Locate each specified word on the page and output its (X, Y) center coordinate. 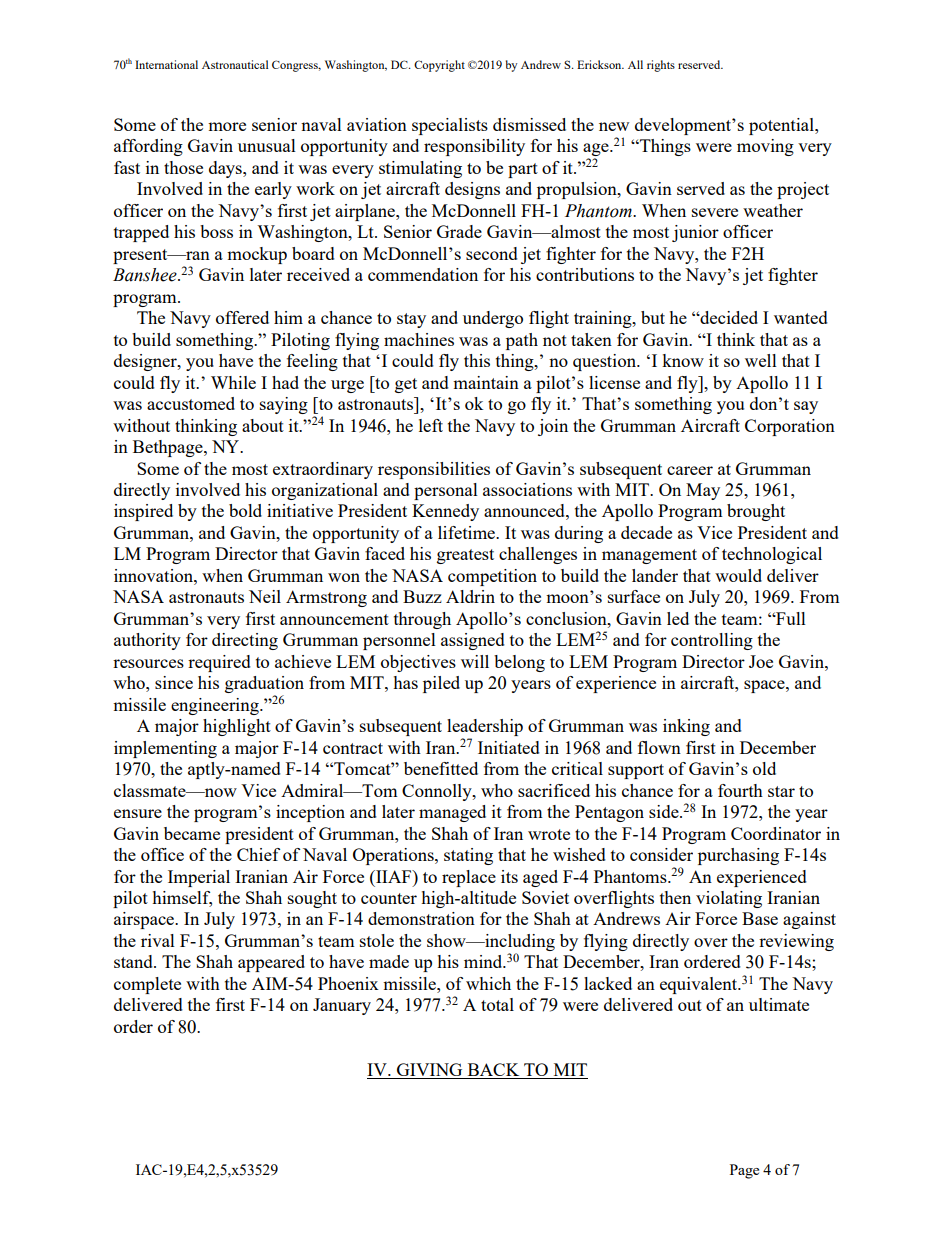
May (703, 491)
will (475, 661)
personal (446, 491)
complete (147, 985)
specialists (450, 126)
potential (782, 126)
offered (242, 317)
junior (695, 233)
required (219, 663)
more (227, 126)
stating (468, 856)
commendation (423, 274)
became (192, 833)
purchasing (738, 856)
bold (245, 510)
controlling (712, 641)
